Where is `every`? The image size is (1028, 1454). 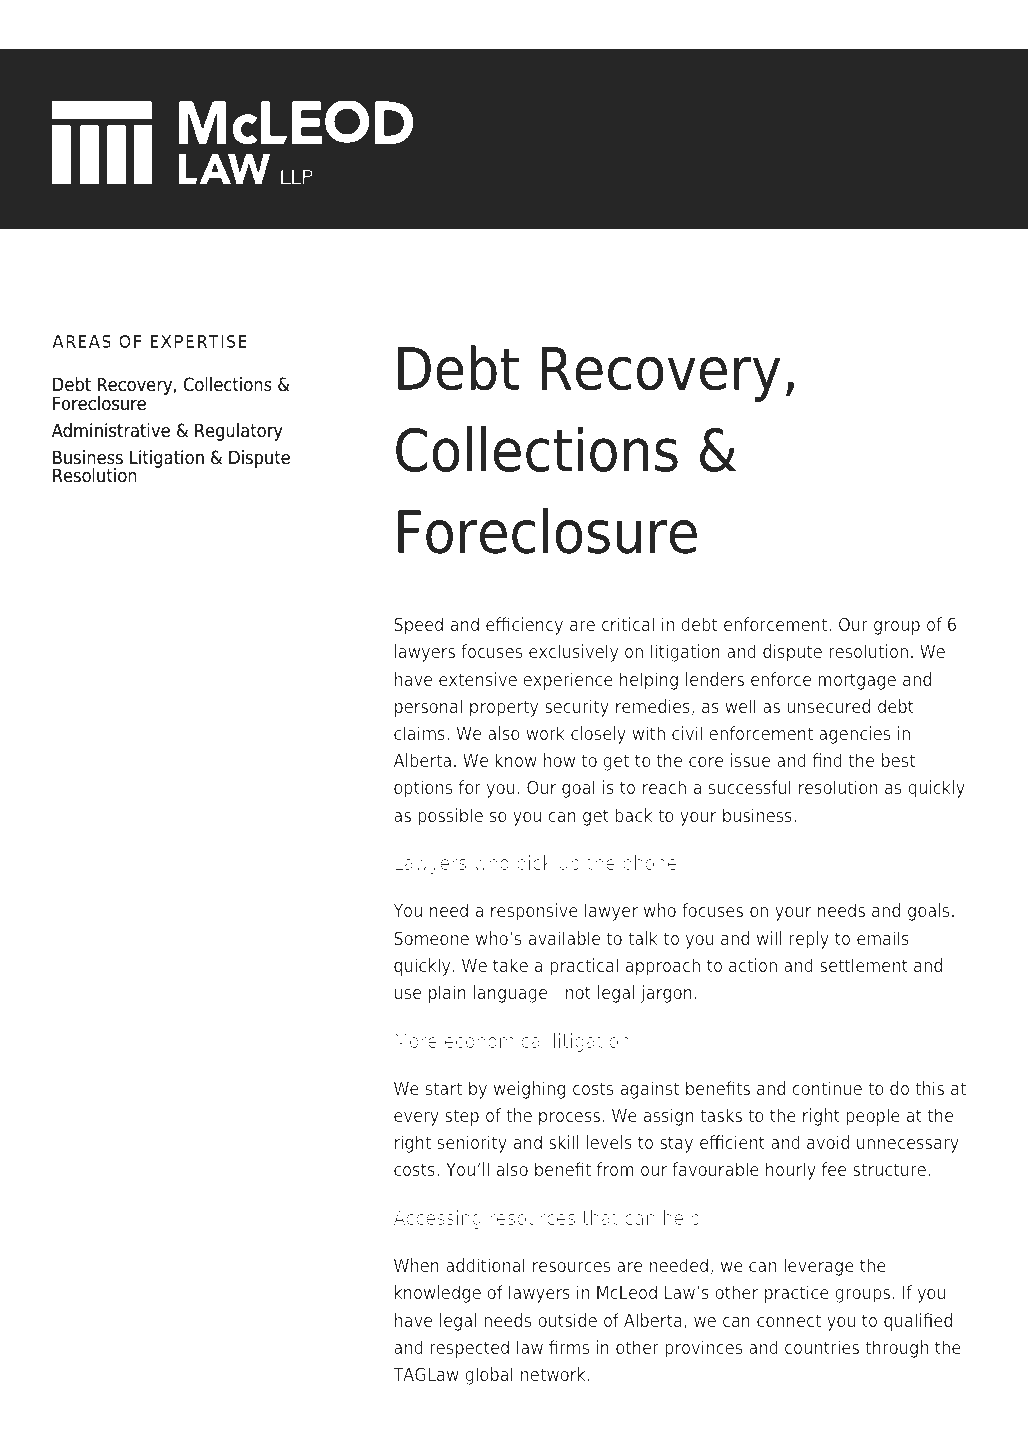 every is located at coordinates (416, 1119).
